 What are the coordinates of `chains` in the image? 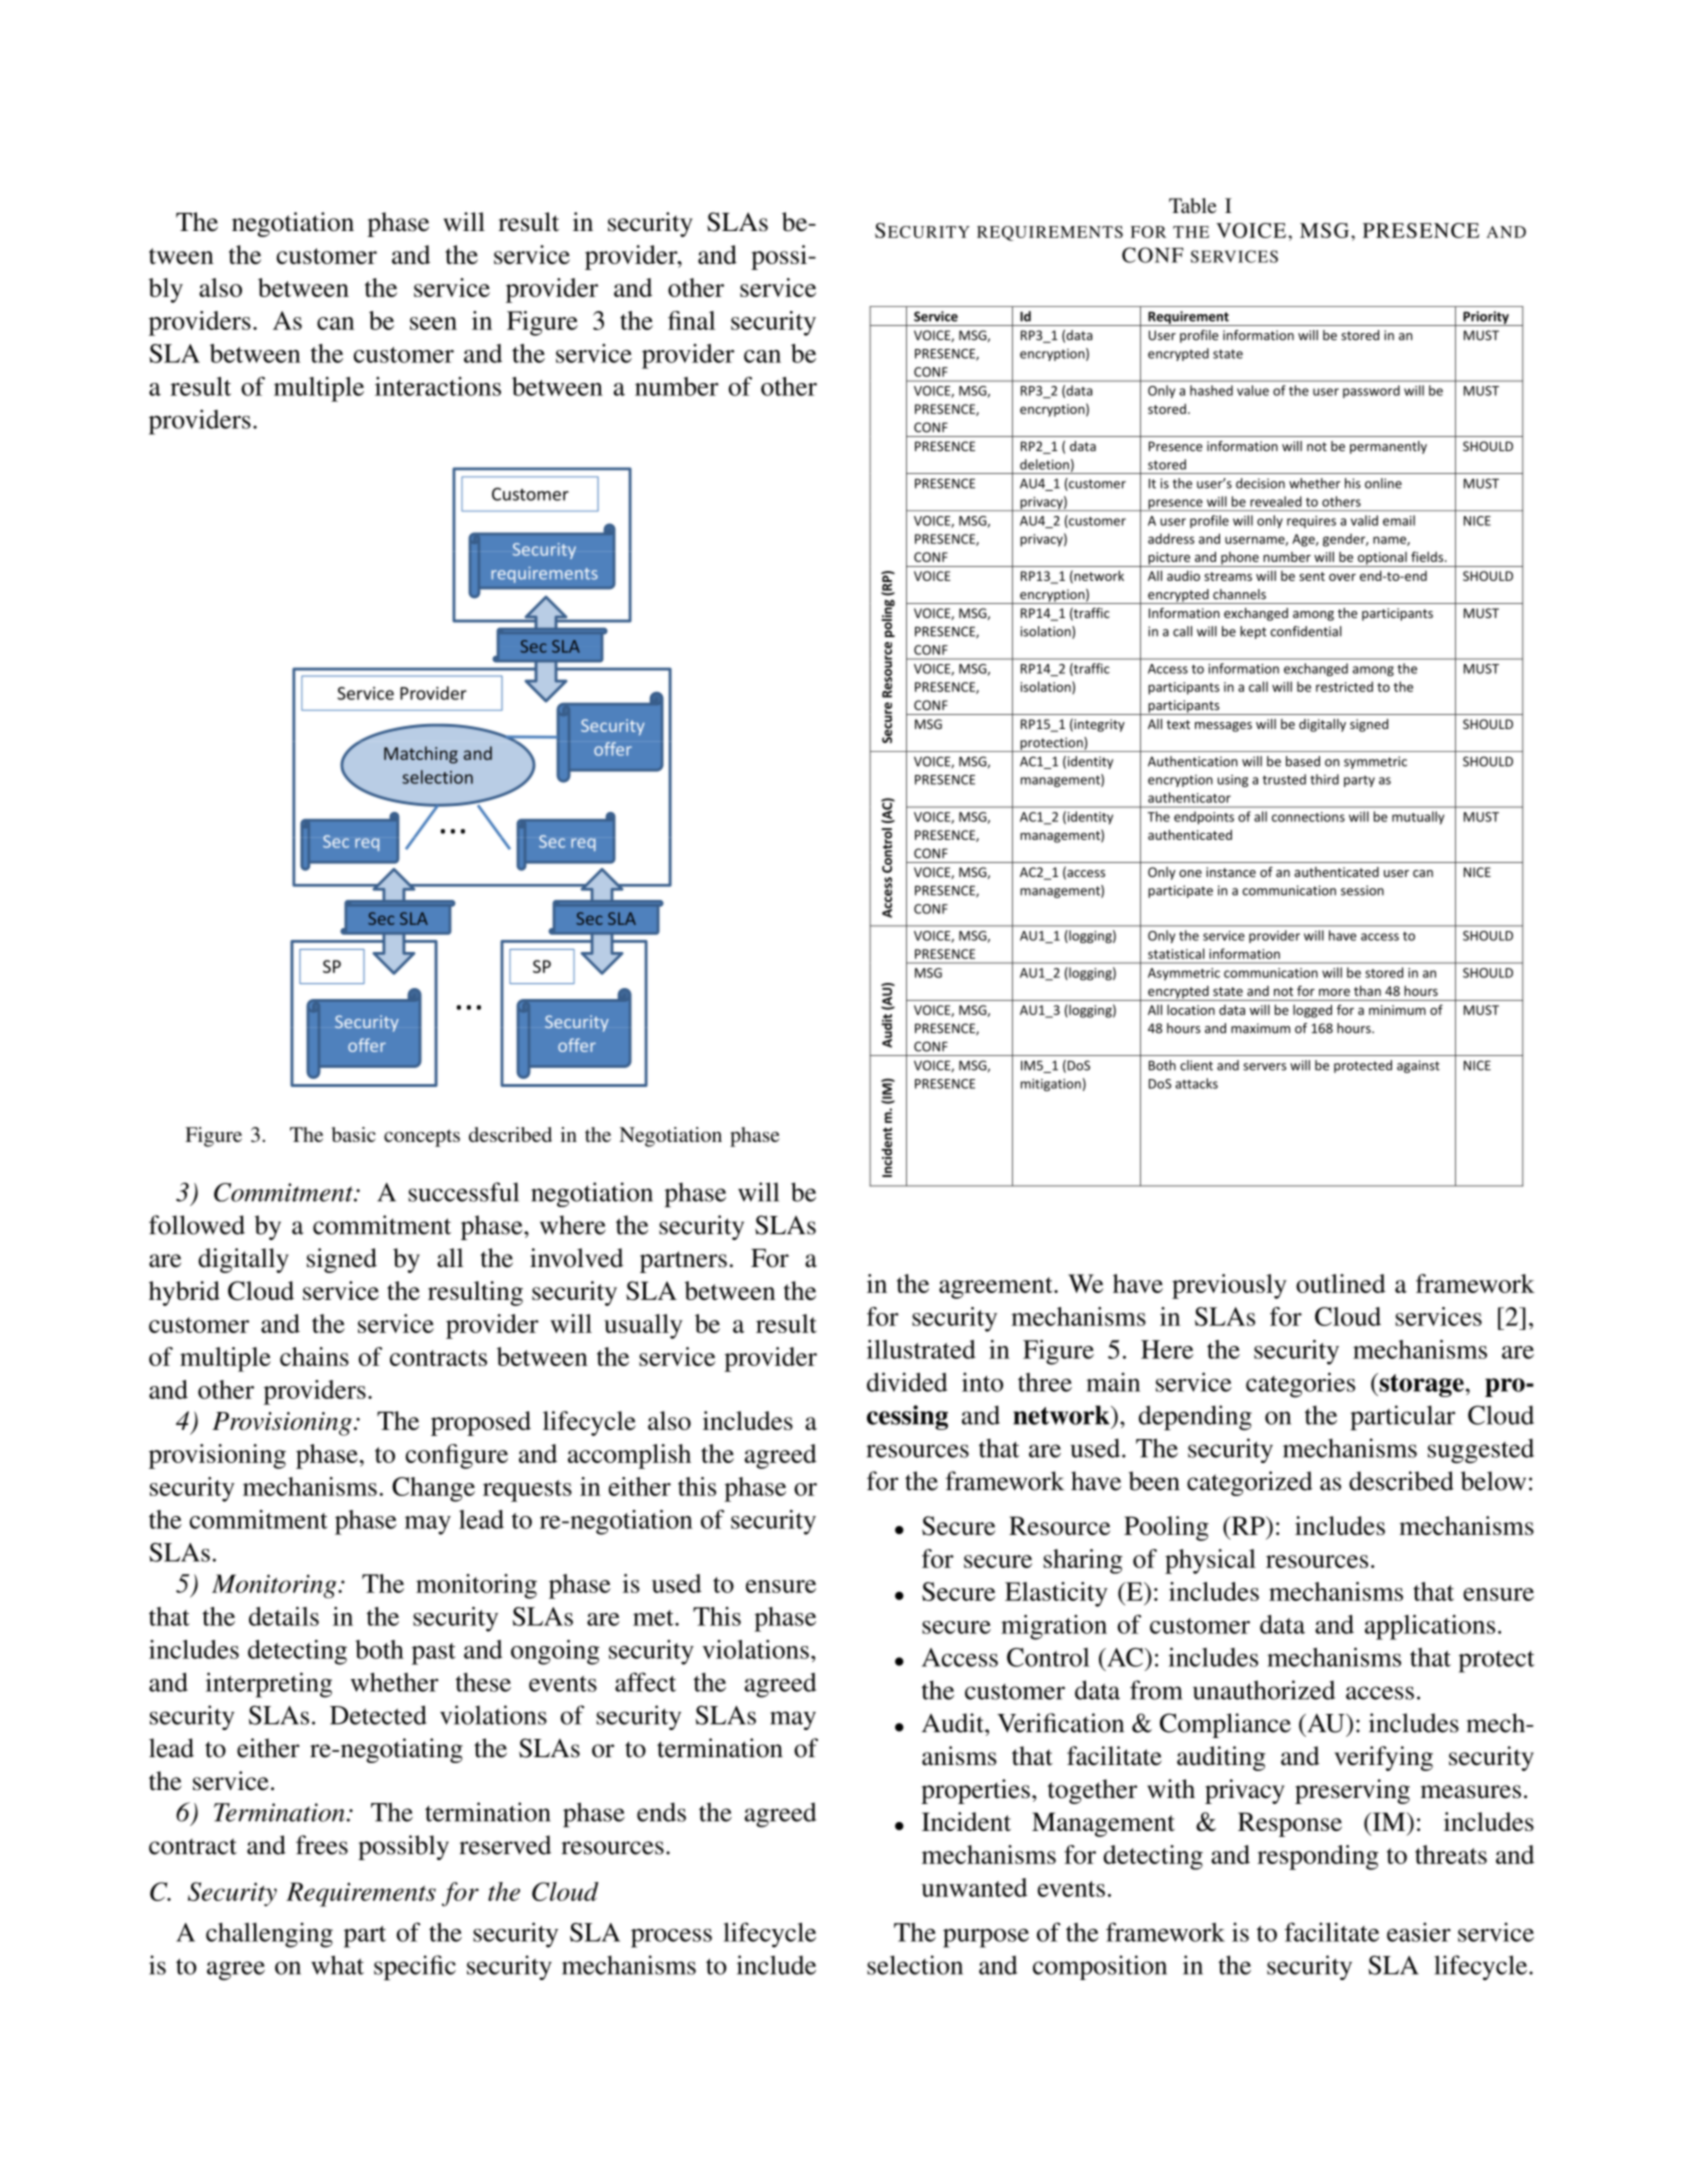 It's located at (314, 1356).
